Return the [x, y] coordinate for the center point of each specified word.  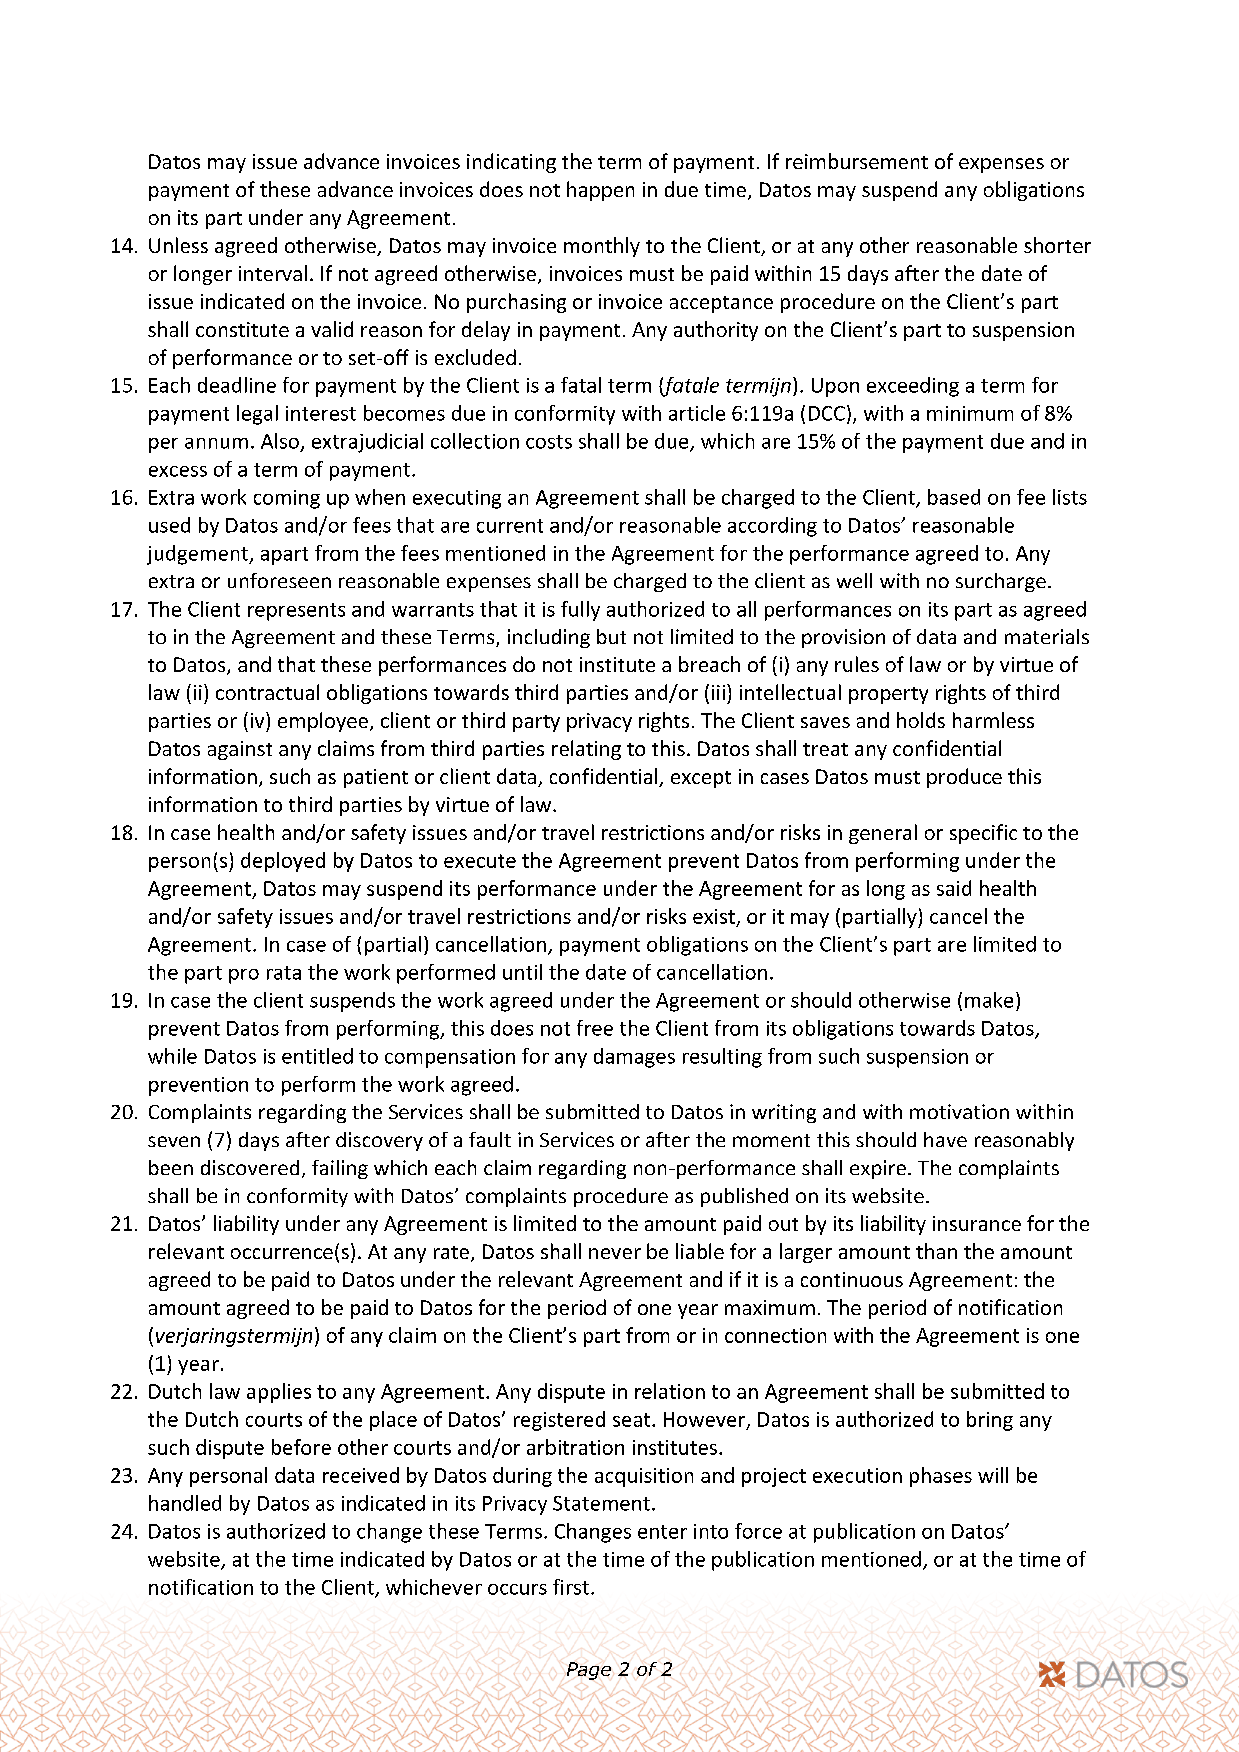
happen [600, 191]
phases [941, 1477]
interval [273, 273]
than [936, 1251]
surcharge [1001, 582]
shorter [1057, 245]
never [615, 1253]
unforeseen [279, 580]
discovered [250, 1167]
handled [185, 1503]
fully [580, 611]
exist [714, 916]
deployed [283, 862]
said [954, 888]
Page [589, 1671]
